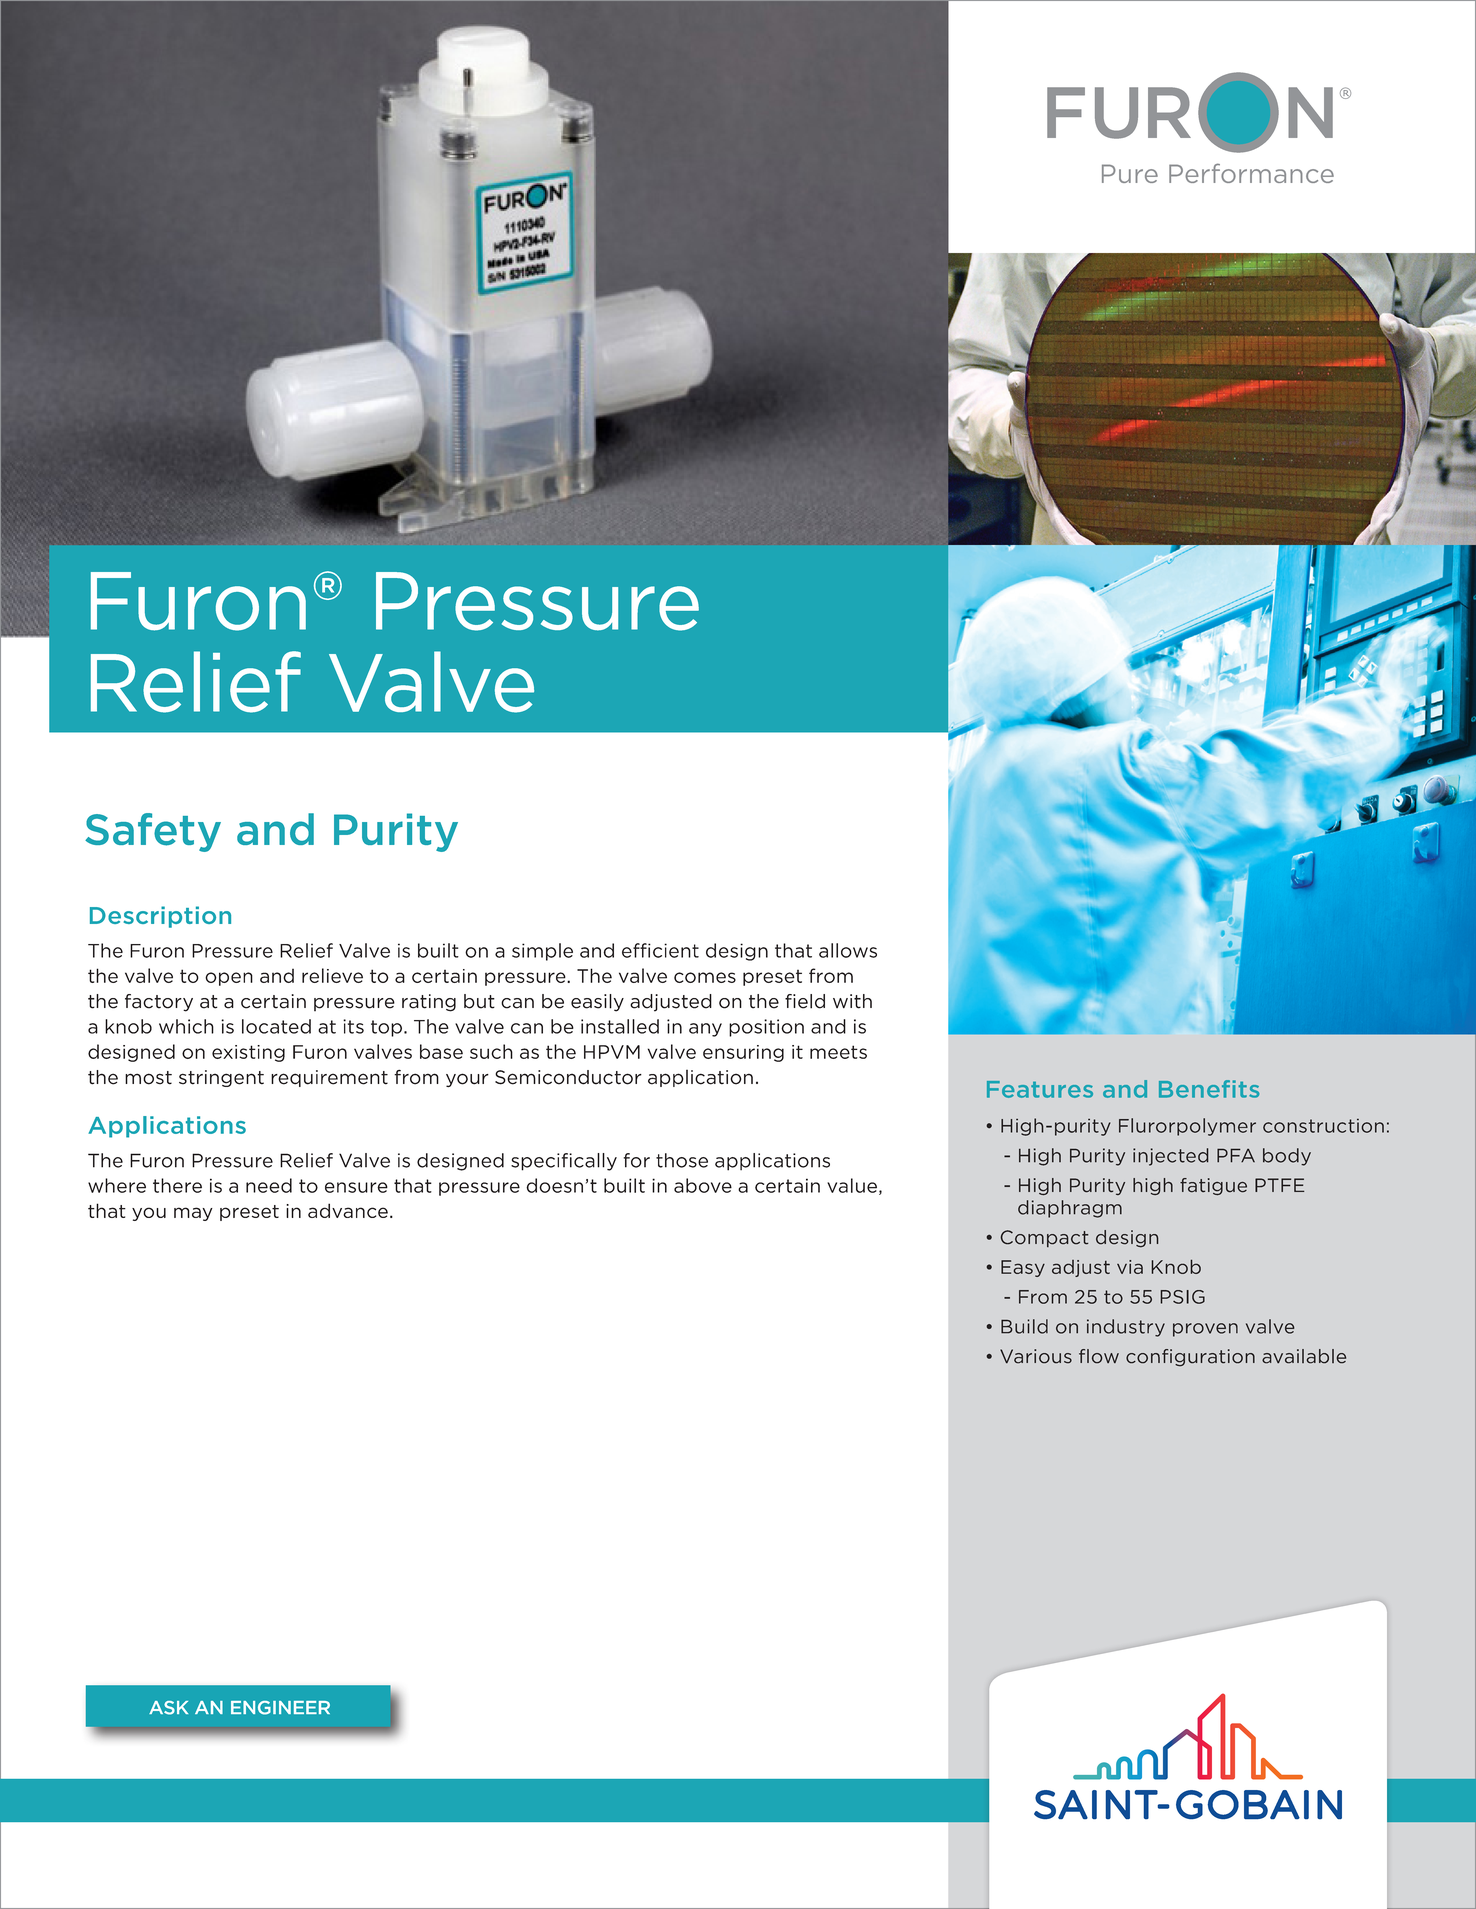 Image resolution: width=1476 pixels, height=1909 pixels. I want to click on efficient, so click(660, 950).
